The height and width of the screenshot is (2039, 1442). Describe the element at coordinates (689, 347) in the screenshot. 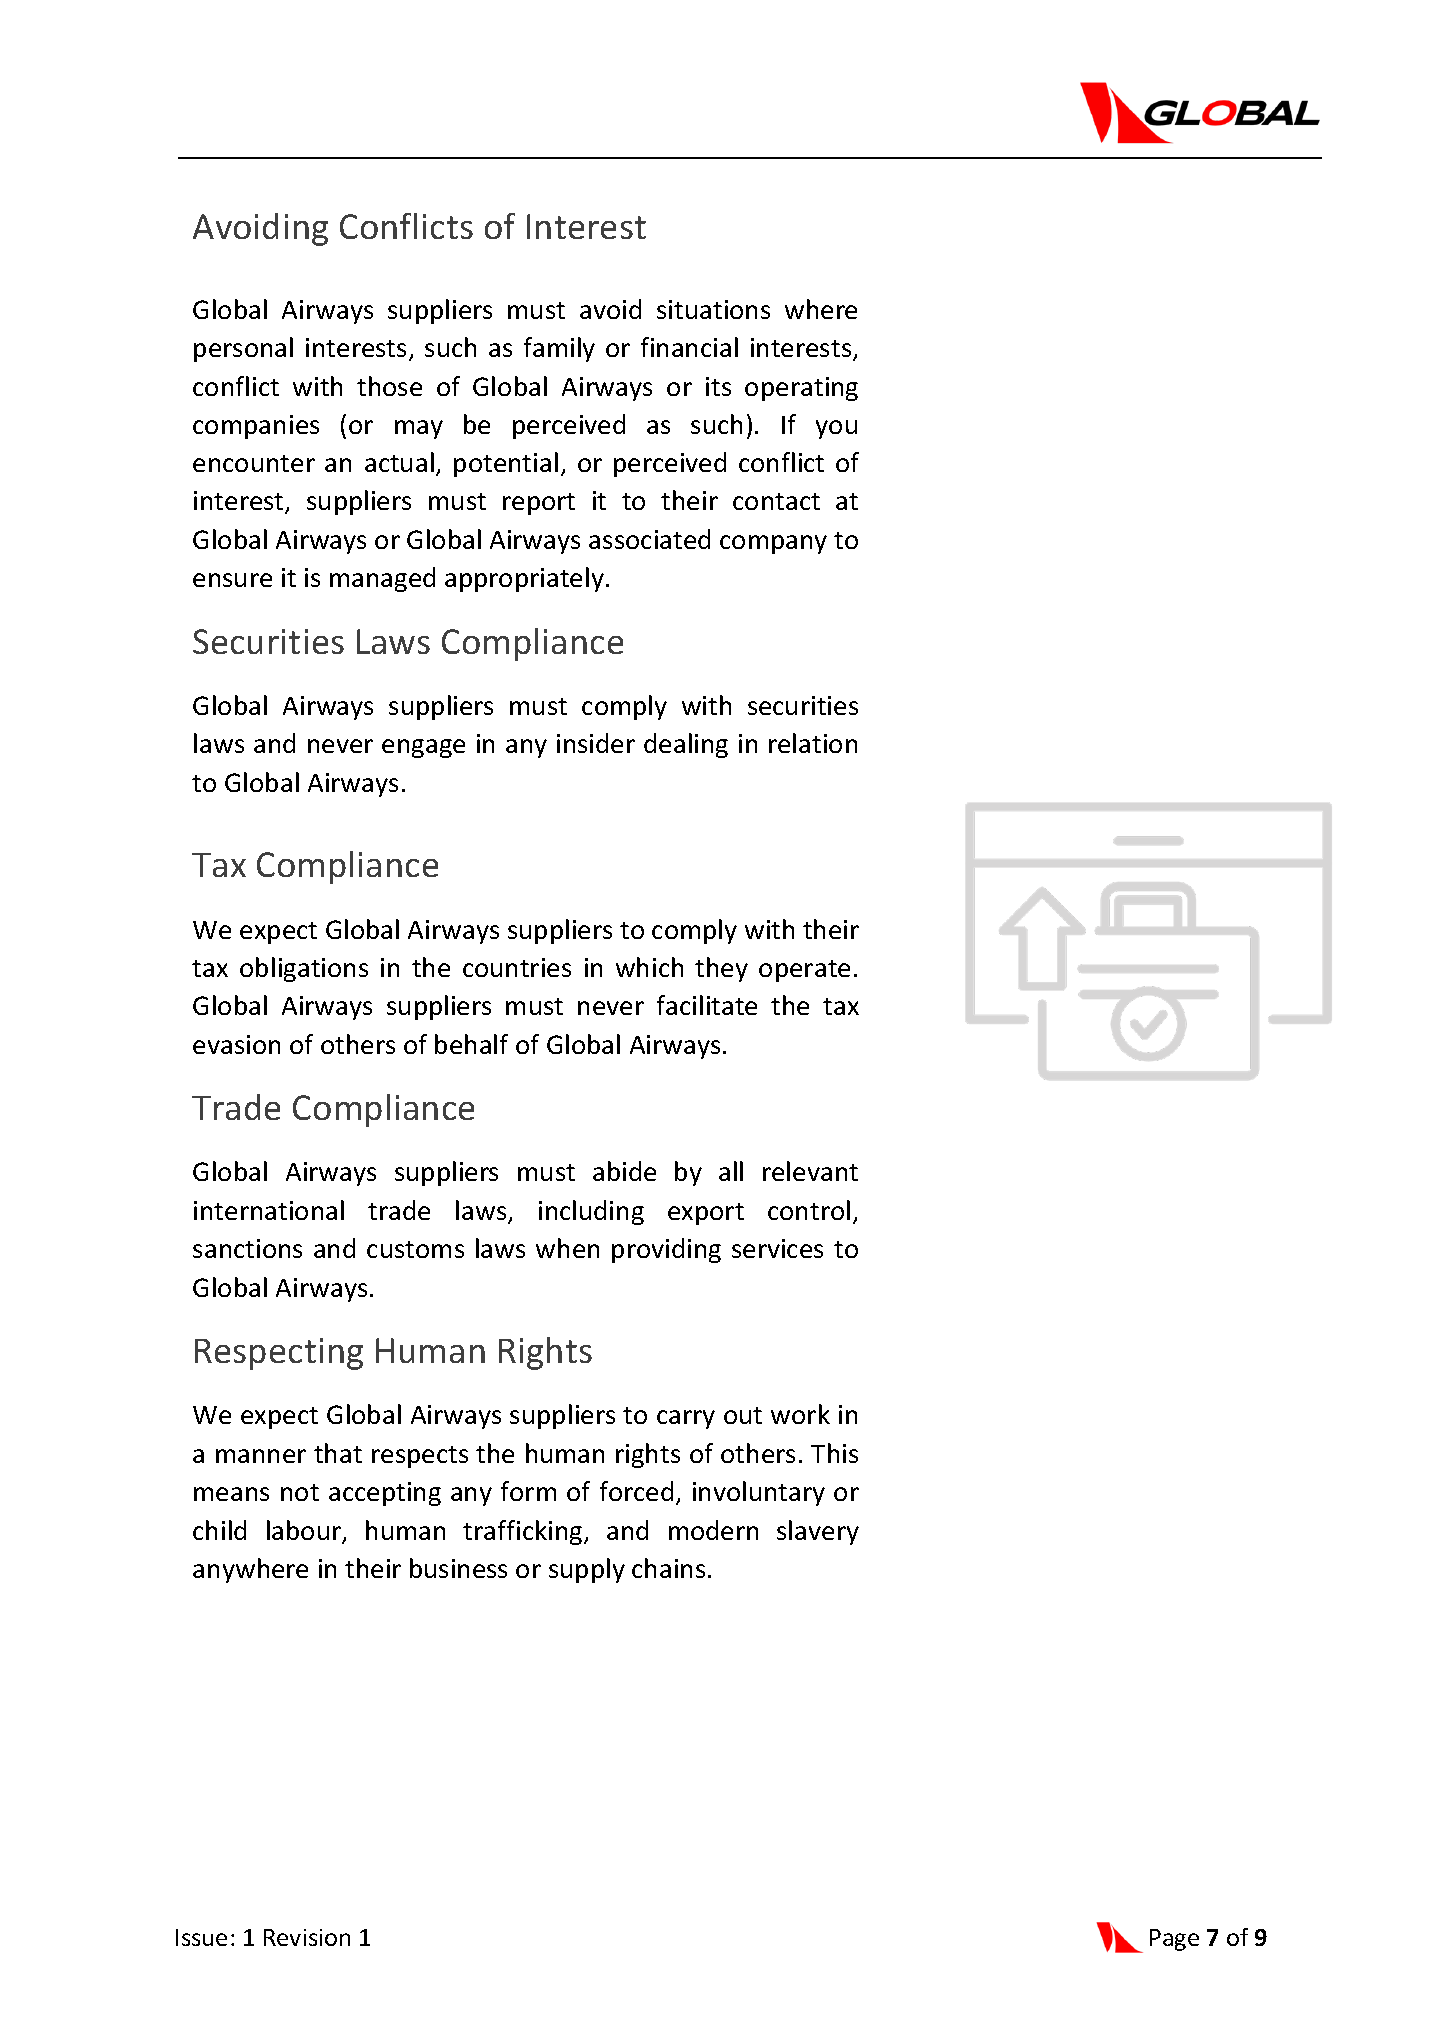

I see `financial` at that location.
